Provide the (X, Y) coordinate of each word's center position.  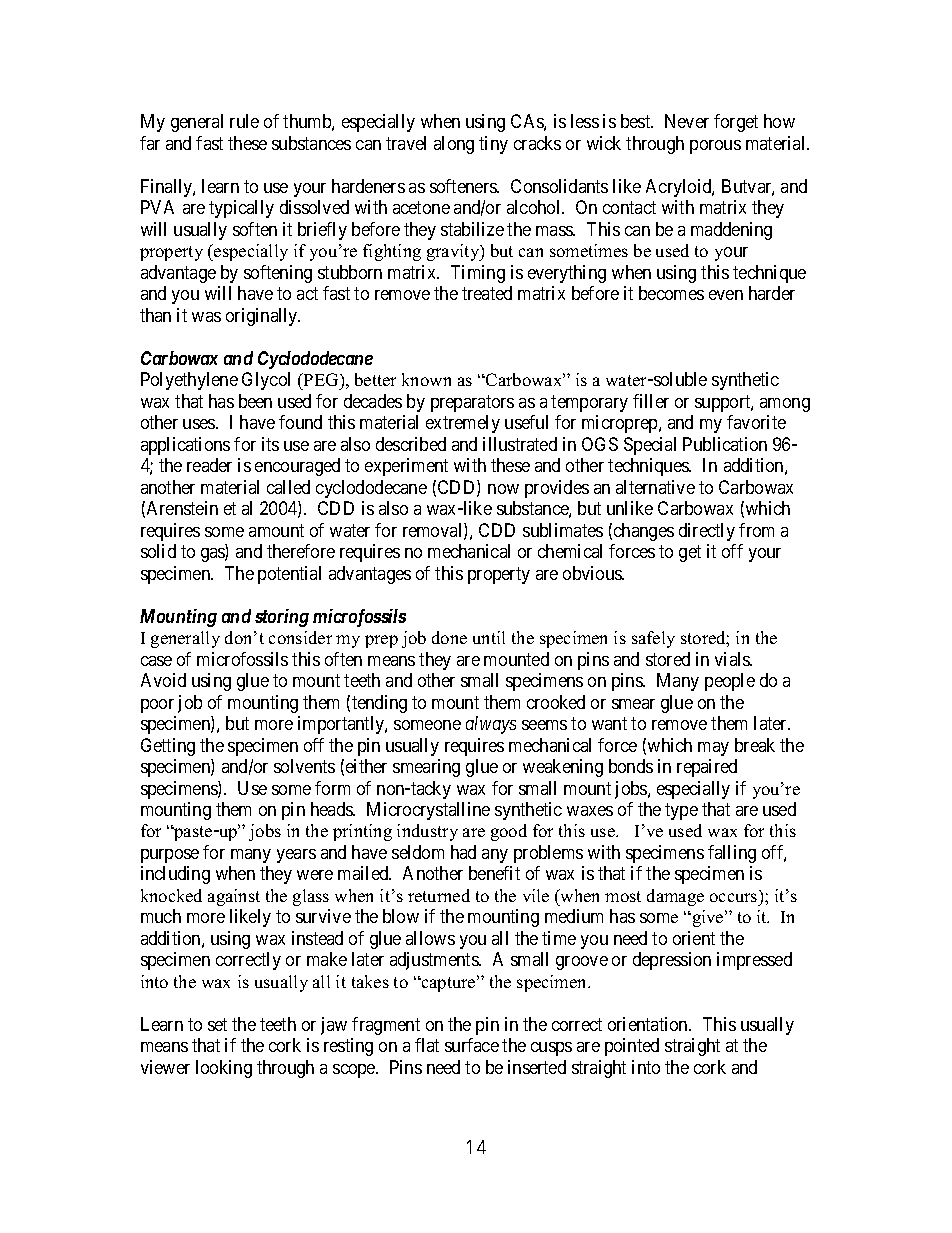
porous (715, 147)
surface (472, 1045)
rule (244, 121)
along (454, 145)
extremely (463, 424)
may (713, 749)
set (217, 1024)
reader (209, 465)
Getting (168, 747)
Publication (725, 444)
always (491, 725)
